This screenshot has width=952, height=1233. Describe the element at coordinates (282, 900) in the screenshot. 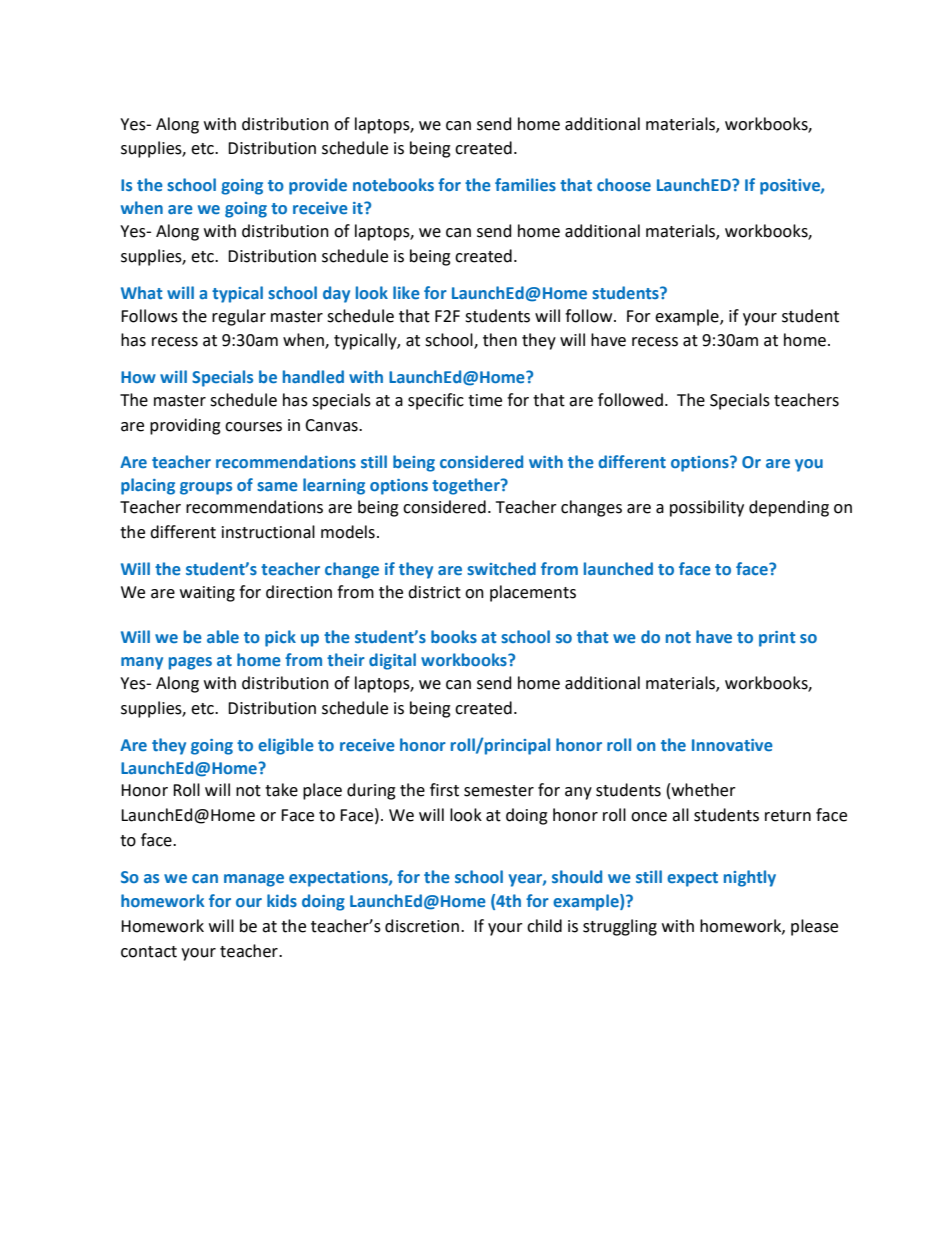

I see `kids` at that location.
